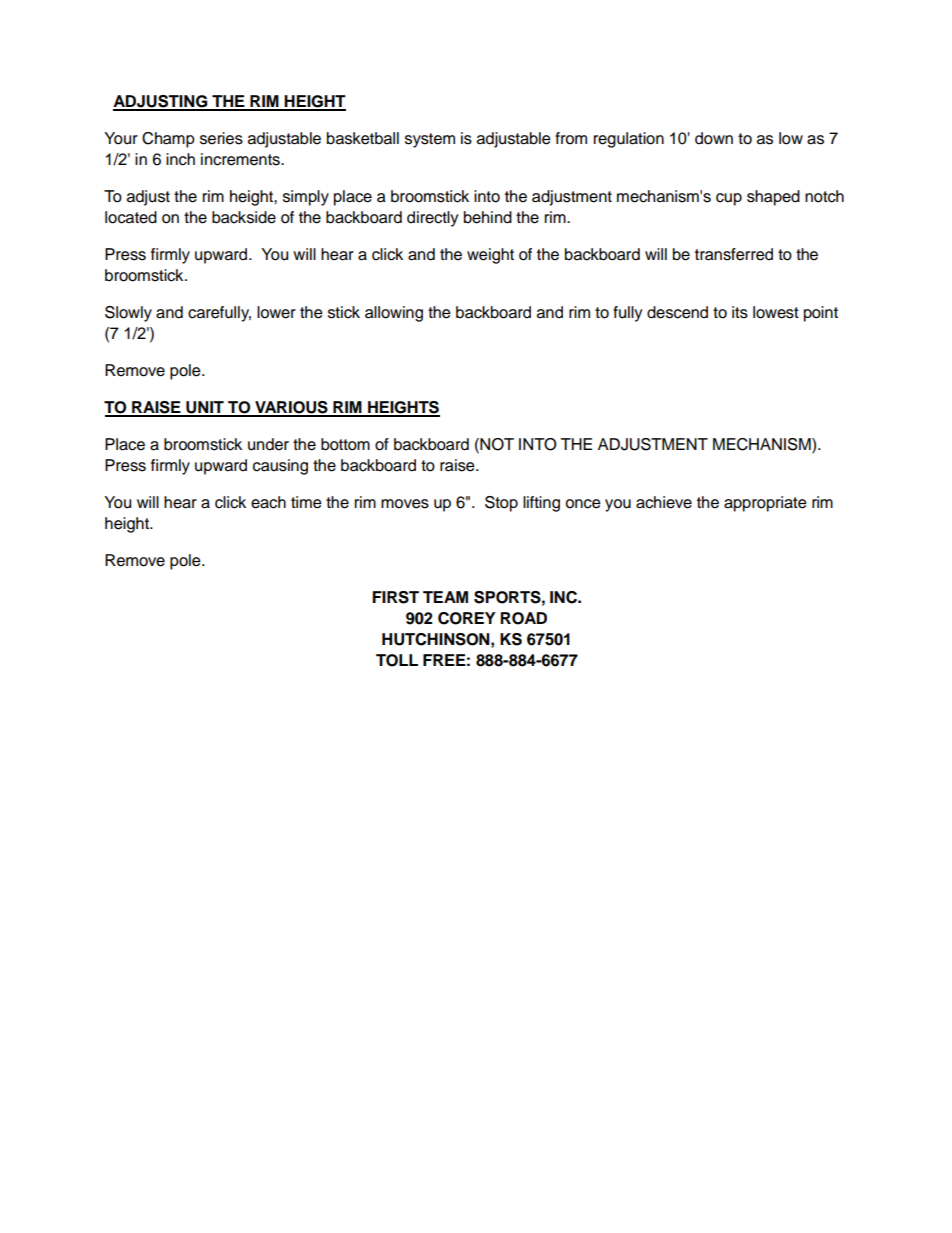  Describe the element at coordinates (734, 254) in the screenshot. I see `transferred` at that location.
